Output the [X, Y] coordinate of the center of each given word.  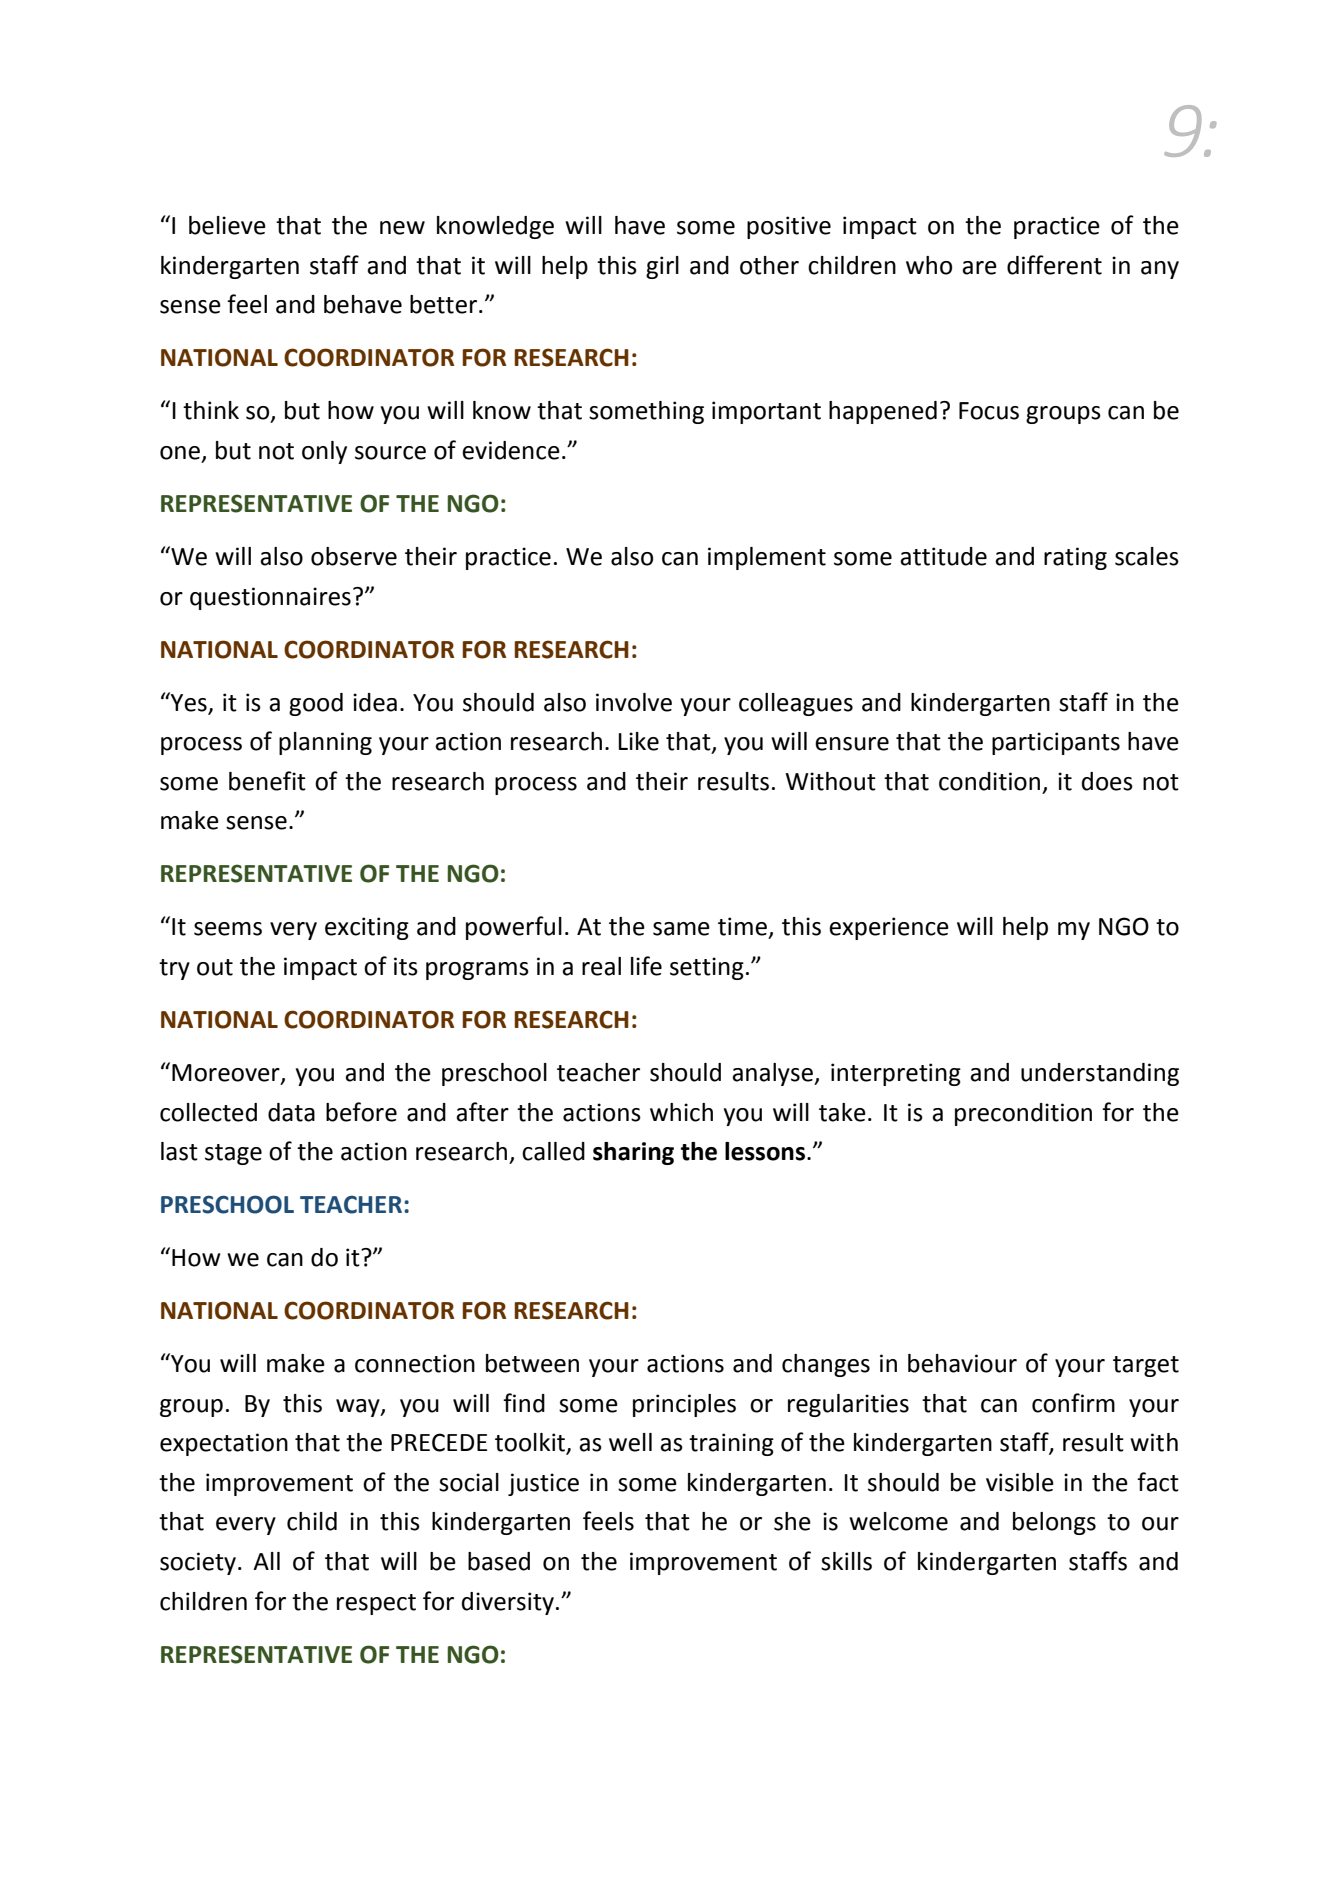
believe [227, 225]
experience [889, 928]
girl [662, 267]
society [199, 1563]
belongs [1054, 1523]
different [1054, 265]
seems [228, 929]
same [681, 929]
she [792, 1521]
